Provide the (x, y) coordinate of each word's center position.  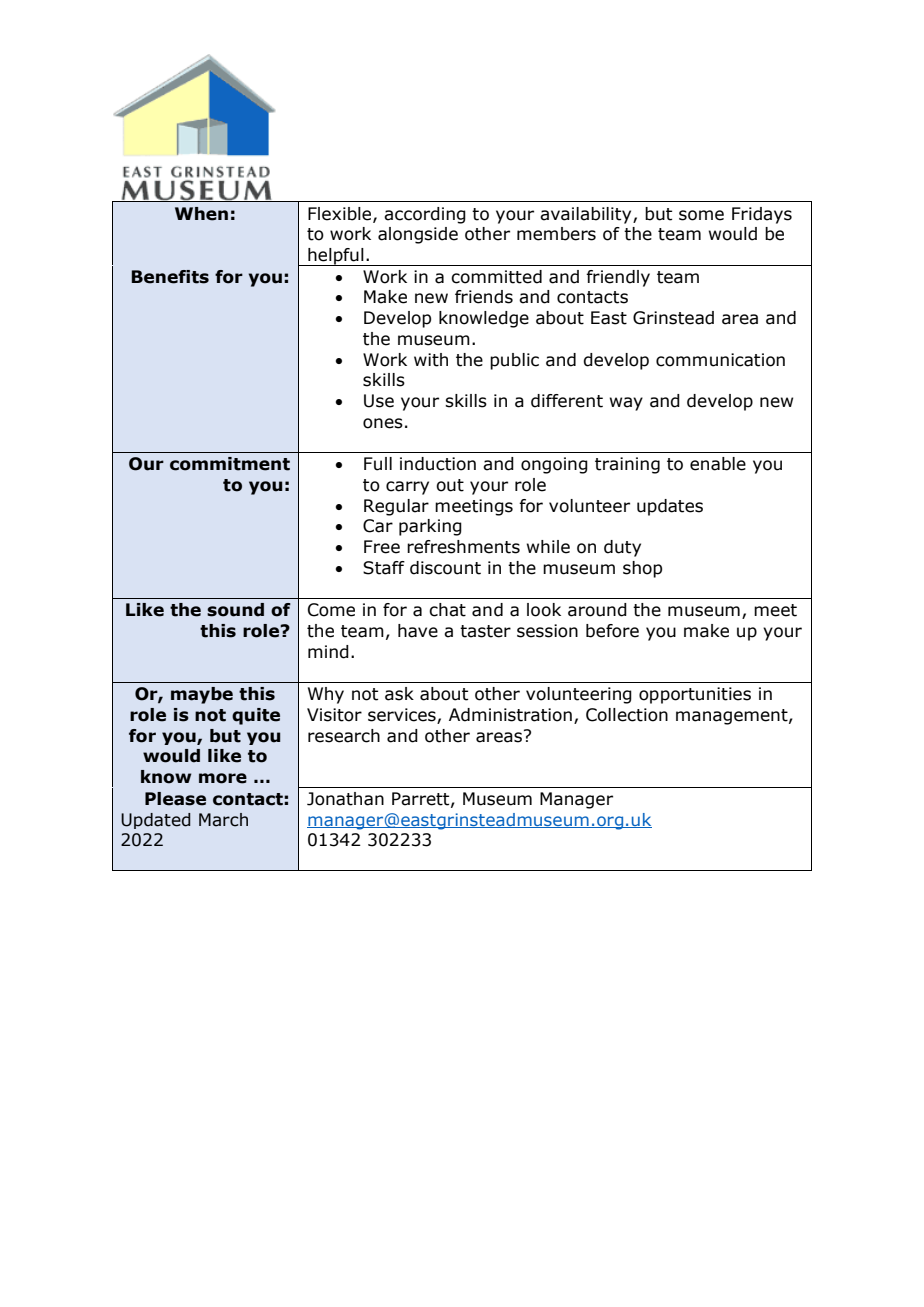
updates (670, 507)
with (431, 360)
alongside (418, 235)
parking (430, 527)
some (701, 215)
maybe (202, 695)
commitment (230, 464)
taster (485, 631)
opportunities (695, 695)
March (223, 820)
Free (382, 547)
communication (720, 360)
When (201, 214)
